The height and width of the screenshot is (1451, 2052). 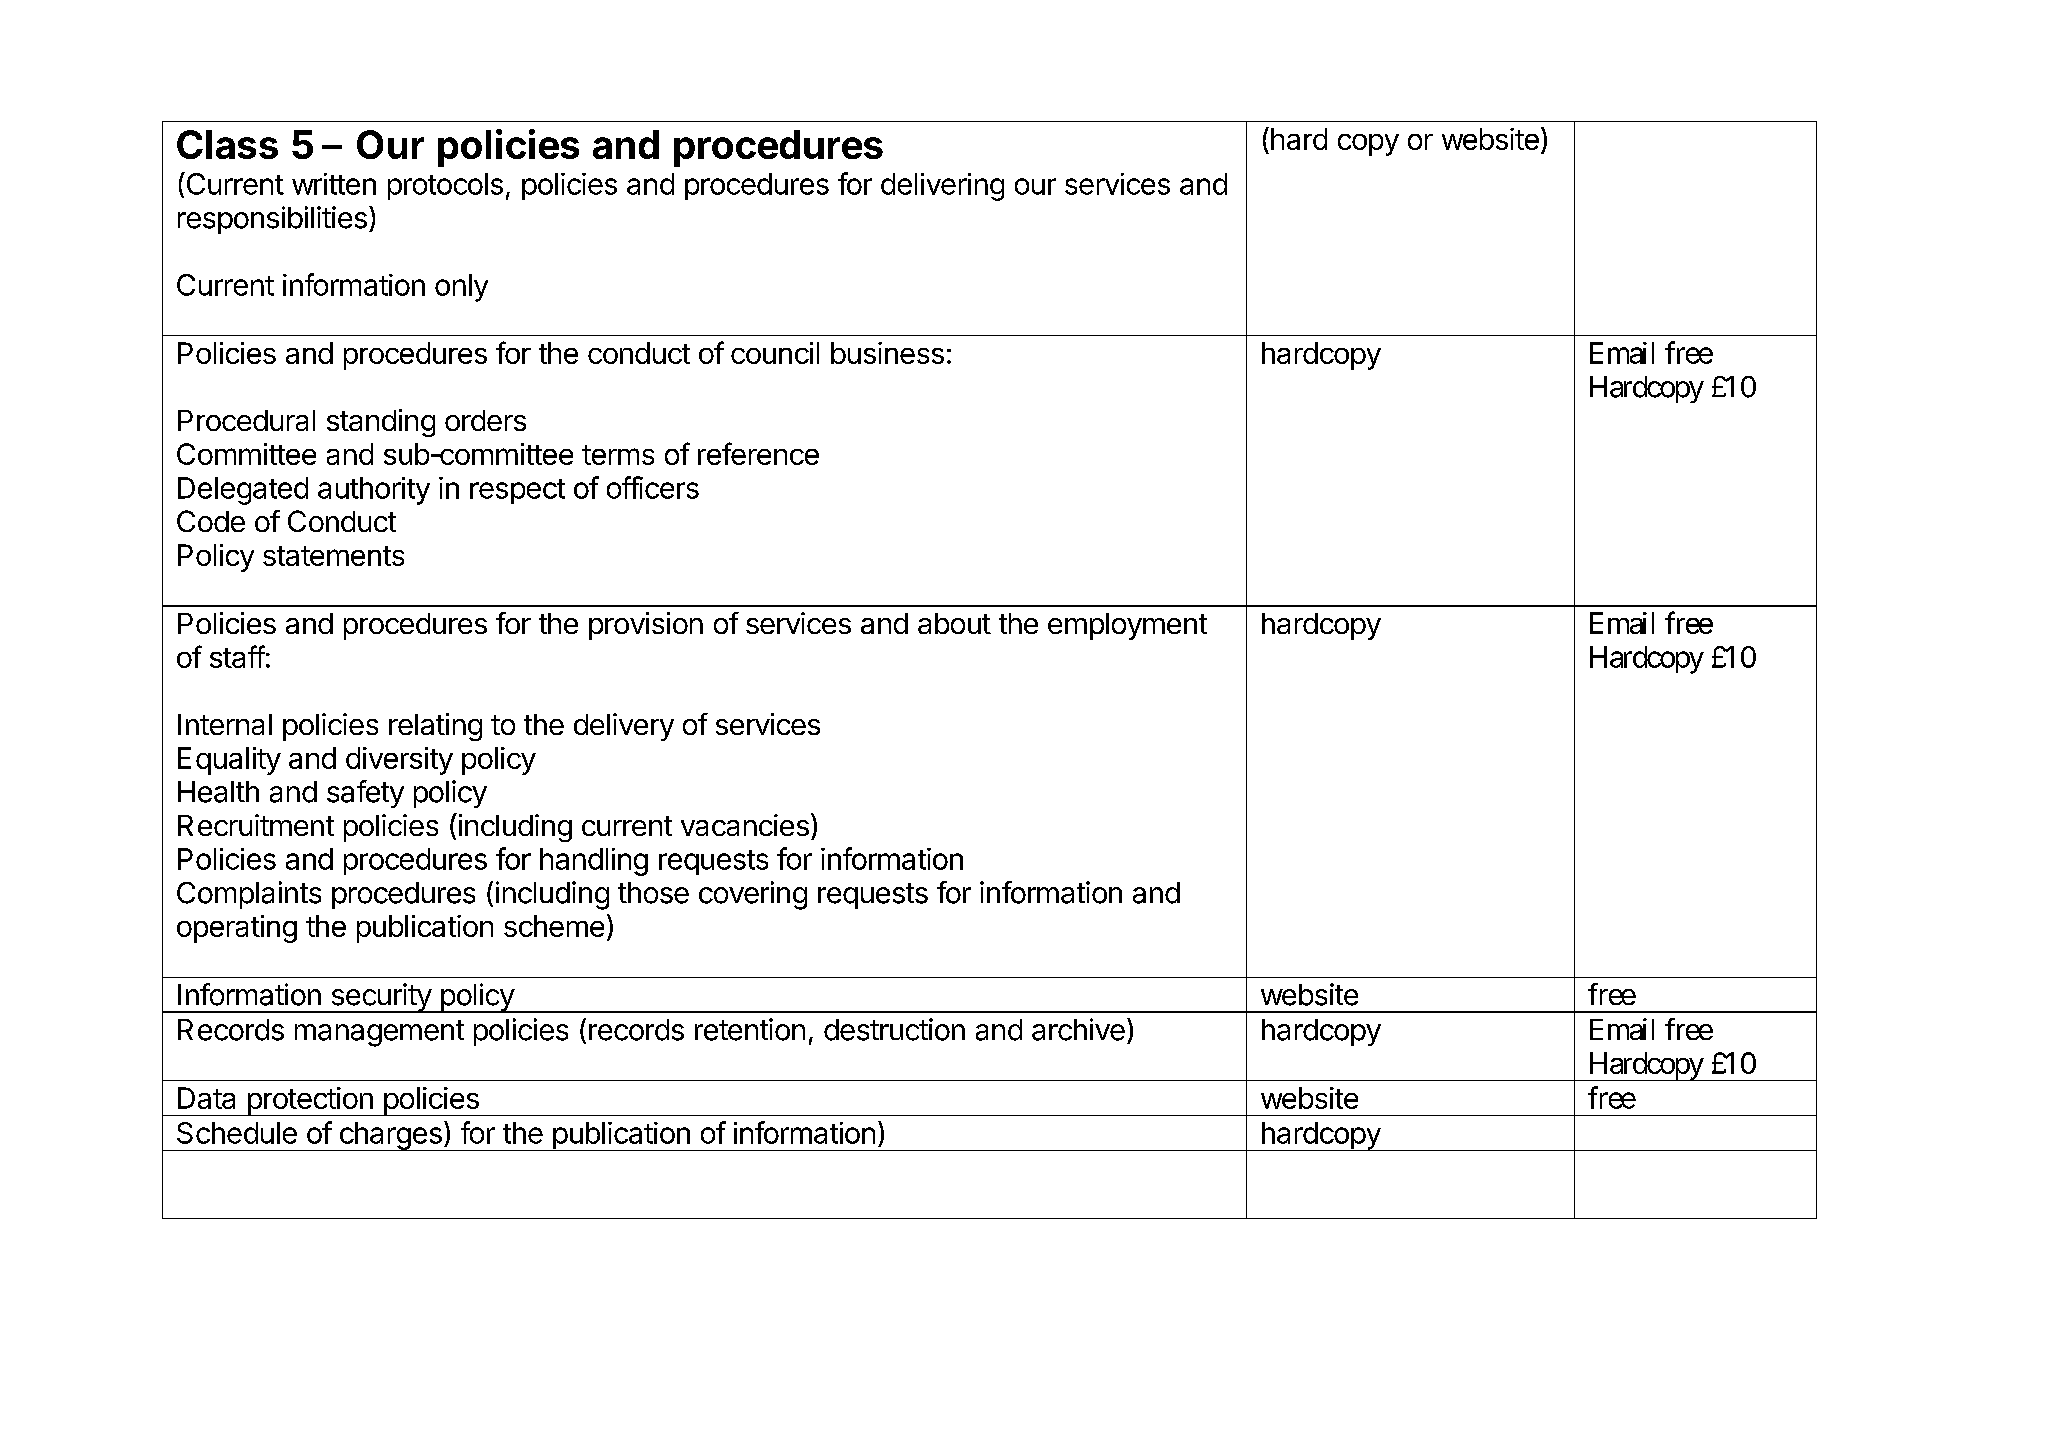 What do you see at coordinates (237, 656) in the screenshot?
I see `staff` at bounding box center [237, 656].
